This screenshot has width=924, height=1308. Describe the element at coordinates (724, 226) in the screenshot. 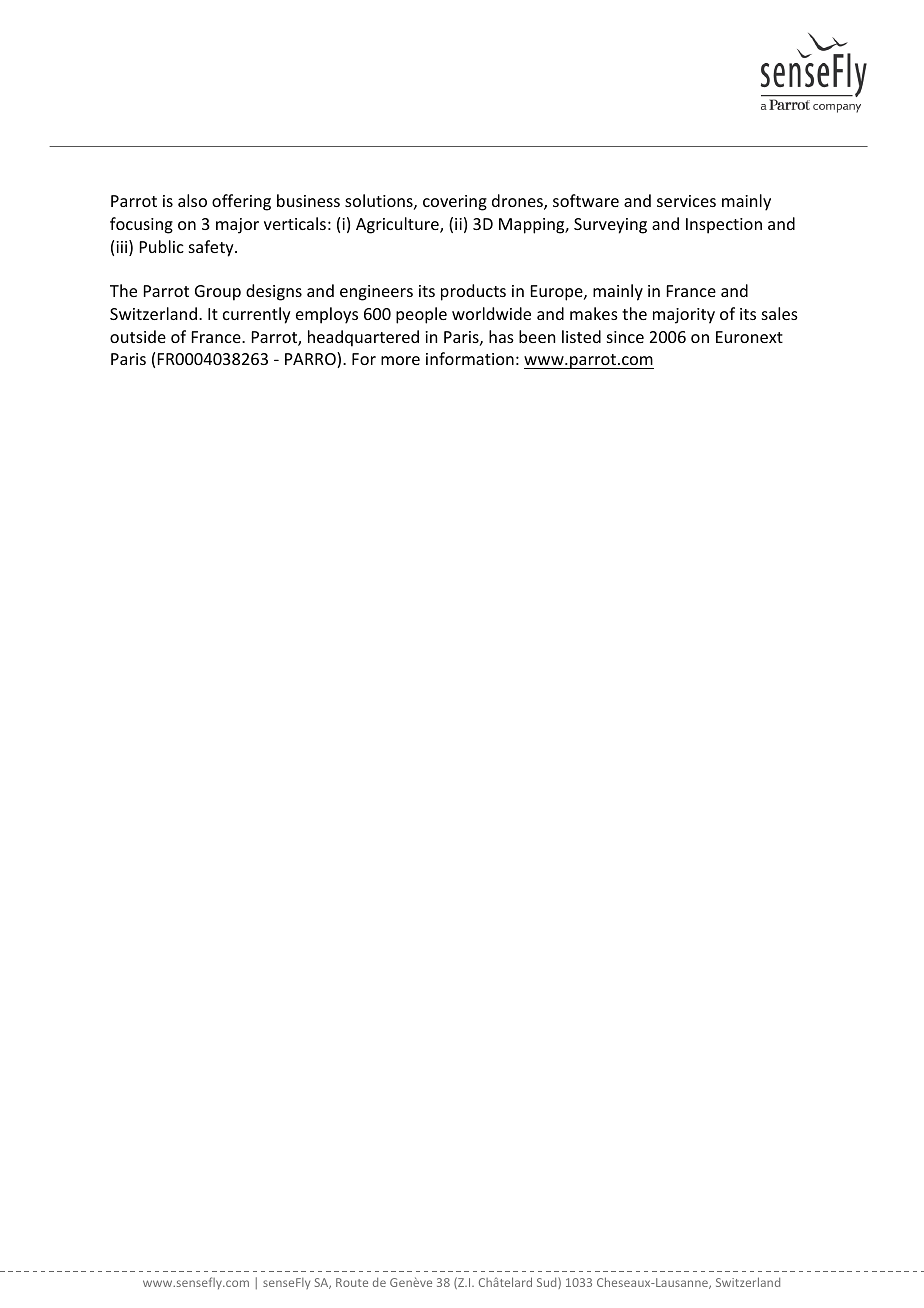

I see `Inspection` at that location.
